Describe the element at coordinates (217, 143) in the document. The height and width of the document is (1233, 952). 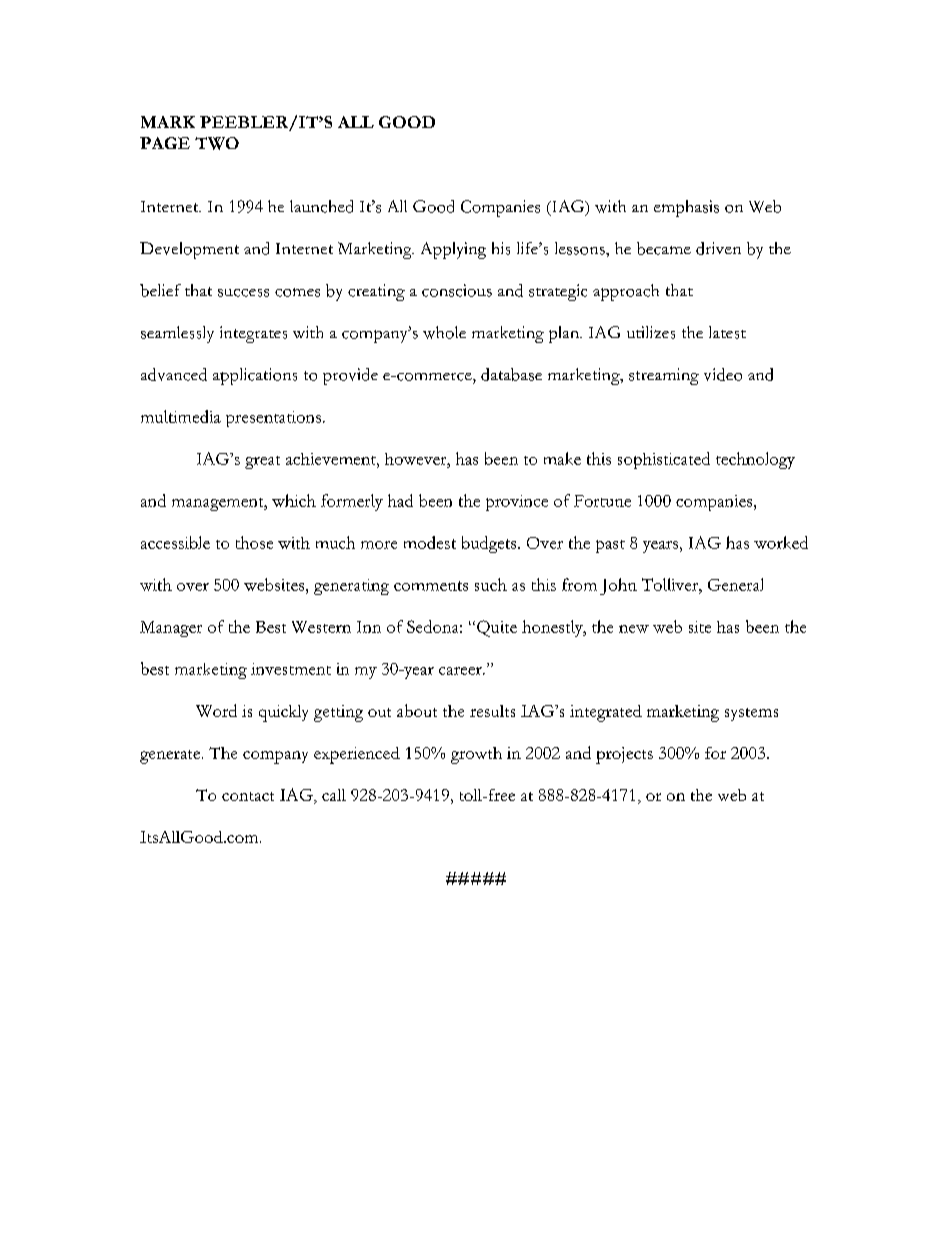
I see `TWO` at that location.
